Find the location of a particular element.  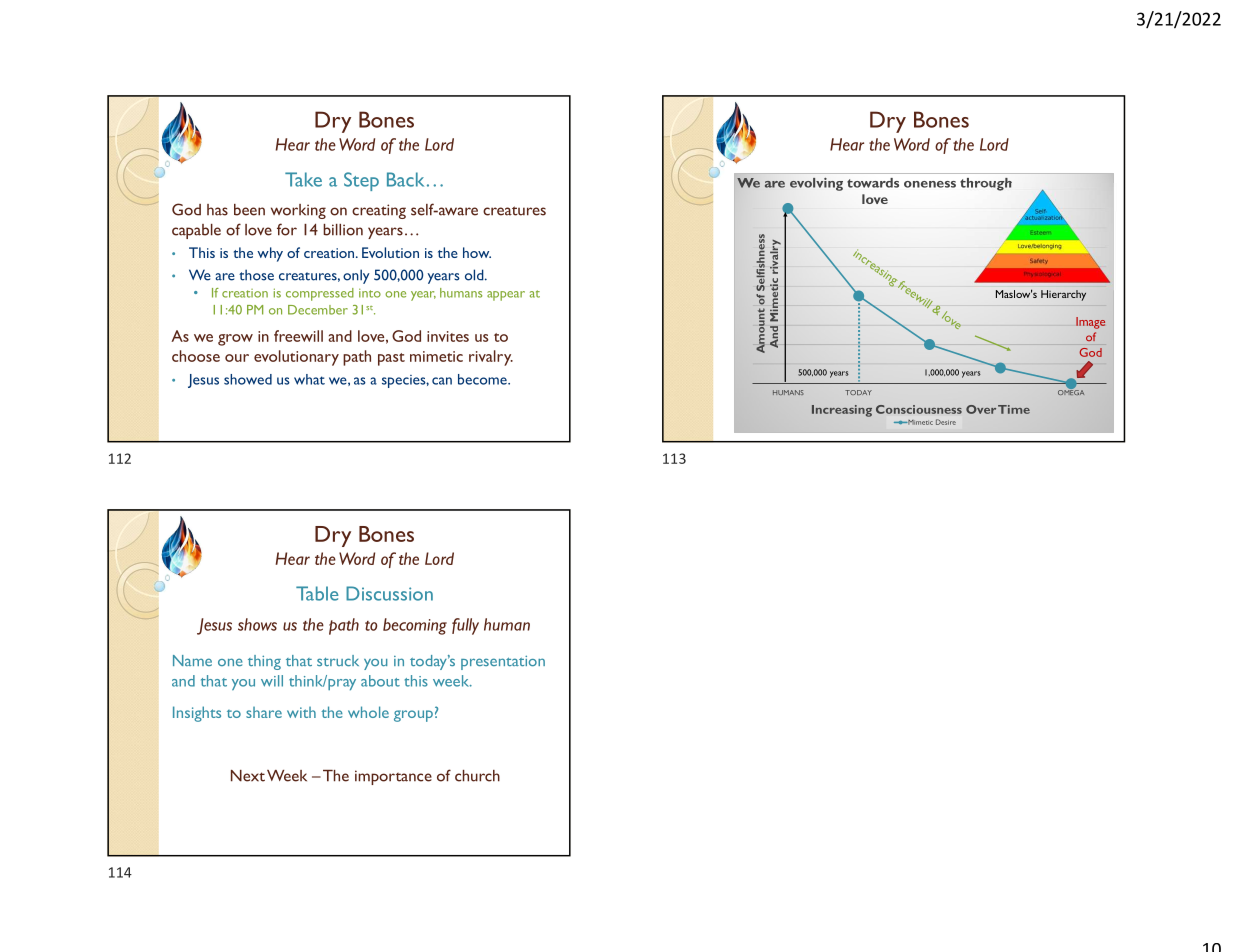

Next is located at coordinates (248, 776).
